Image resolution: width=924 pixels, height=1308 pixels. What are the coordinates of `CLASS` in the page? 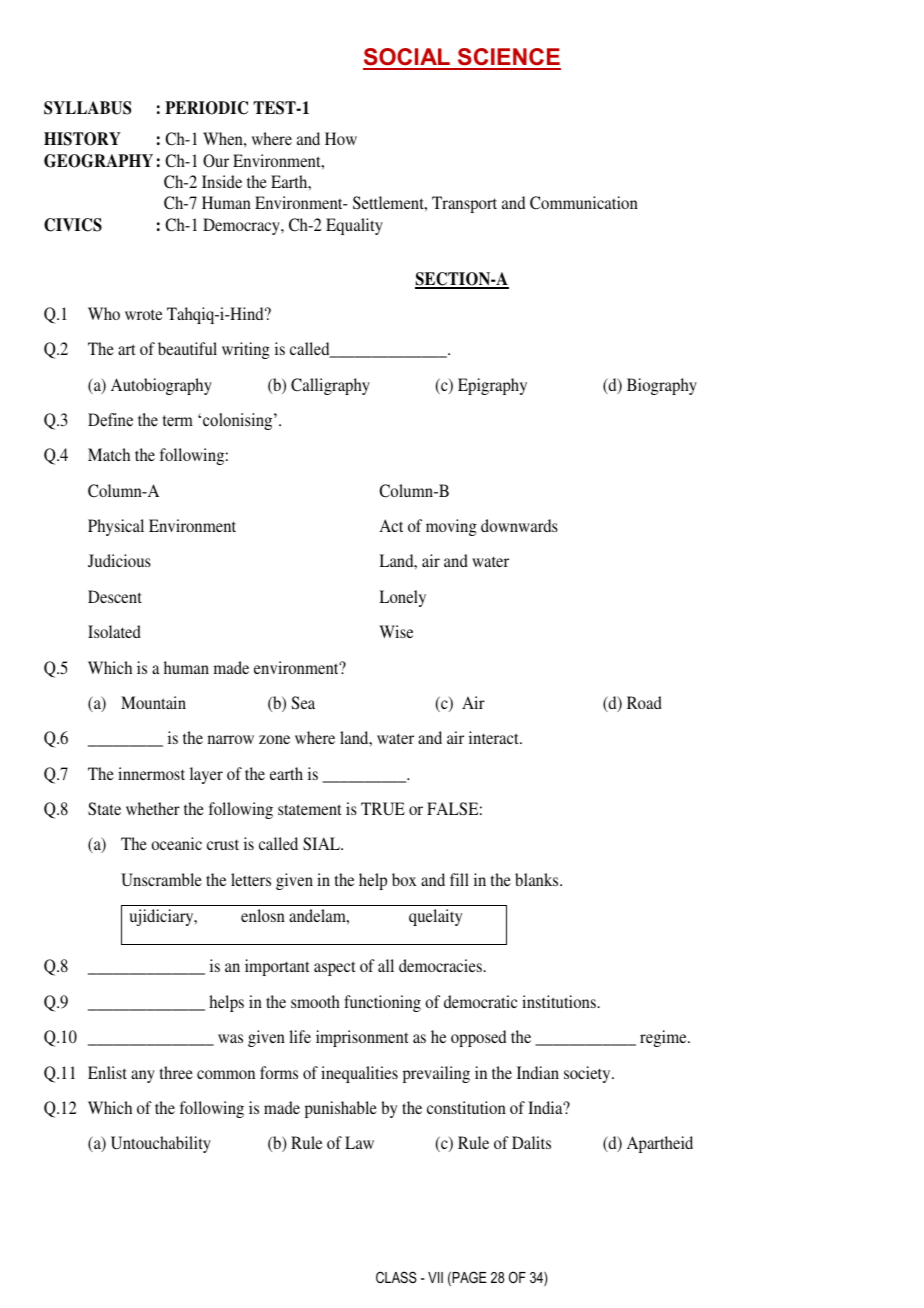 It's located at (396, 1277).
